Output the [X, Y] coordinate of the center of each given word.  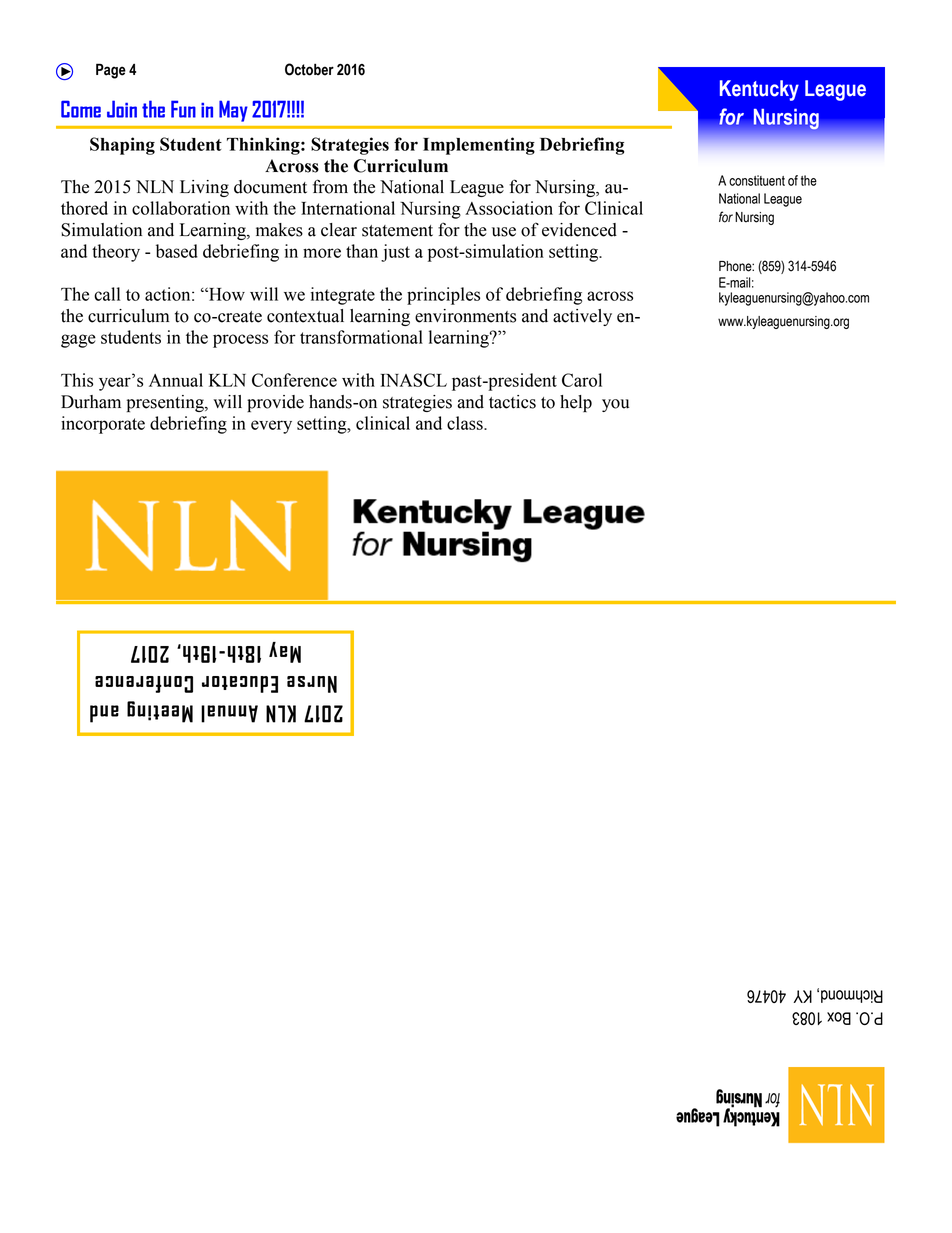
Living [204, 188]
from [330, 186]
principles [443, 296]
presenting [166, 403]
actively [582, 317]
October [309, 69]
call [107, 294]
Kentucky [759, 90]
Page [111, 71]
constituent [757, 180]
